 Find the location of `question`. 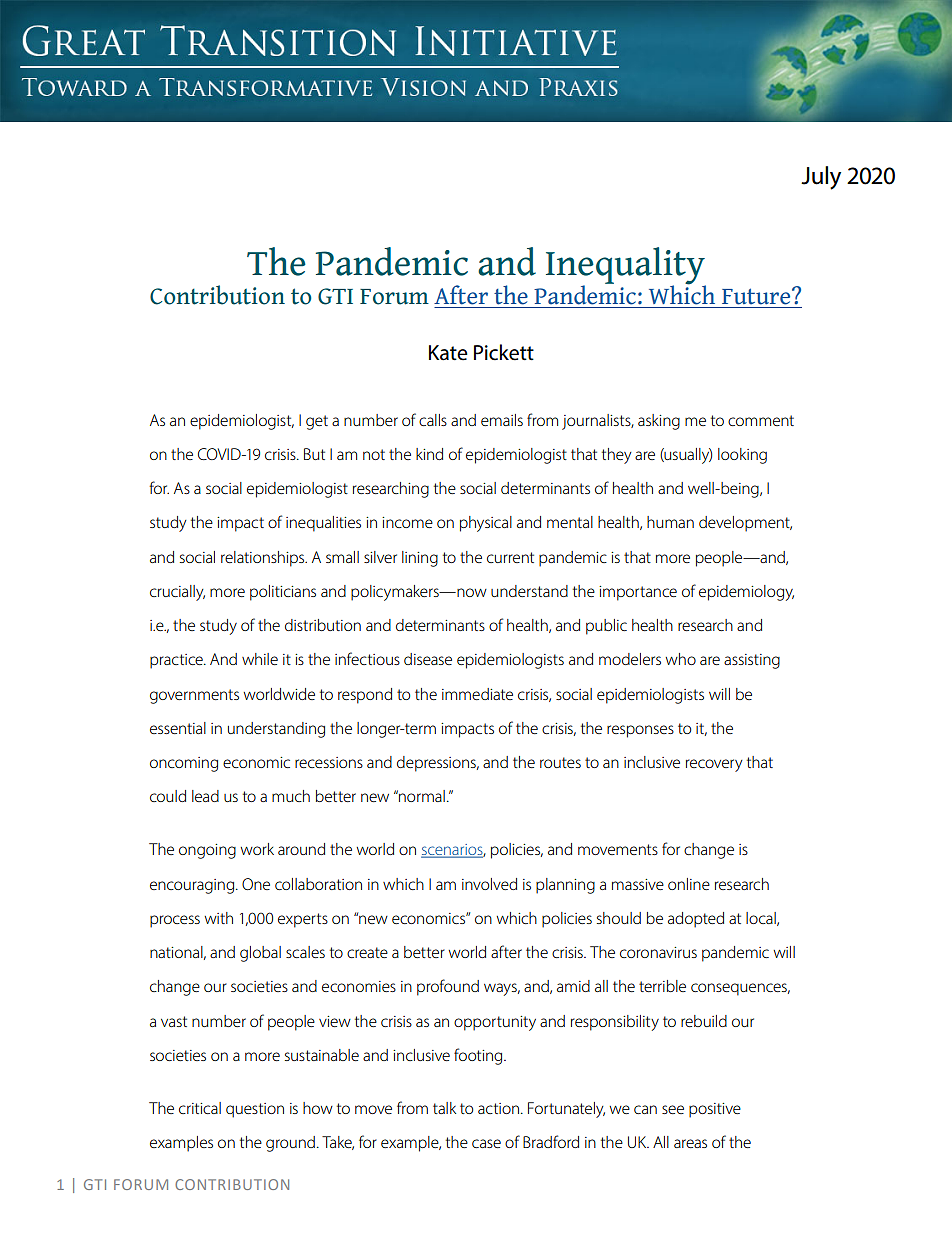

question is located at coordinates (255, 1110).
